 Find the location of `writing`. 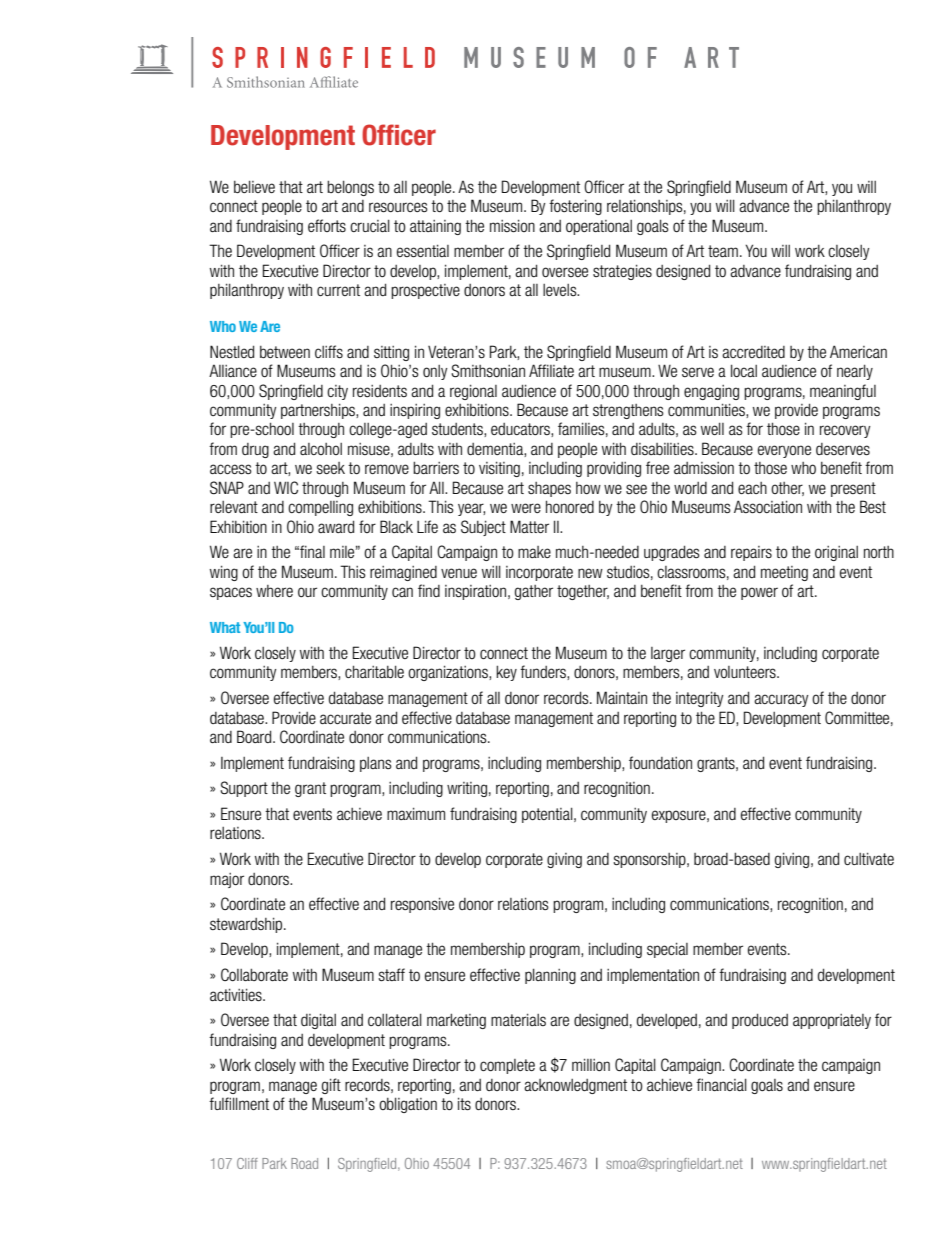

writing is located at coordinates (467, 789).
